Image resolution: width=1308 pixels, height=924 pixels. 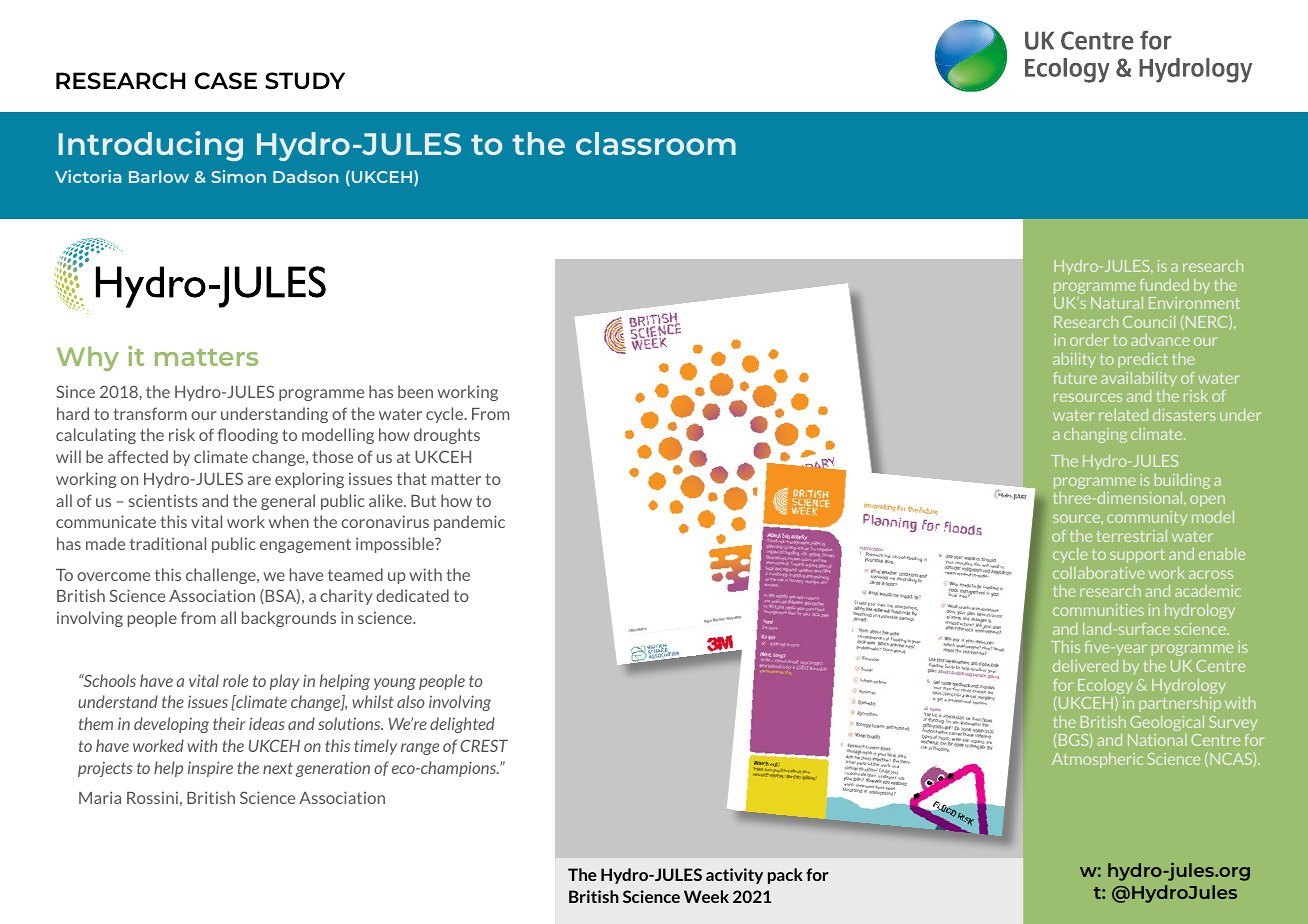 I want to click on scientists, so click(x=163, y=500).
